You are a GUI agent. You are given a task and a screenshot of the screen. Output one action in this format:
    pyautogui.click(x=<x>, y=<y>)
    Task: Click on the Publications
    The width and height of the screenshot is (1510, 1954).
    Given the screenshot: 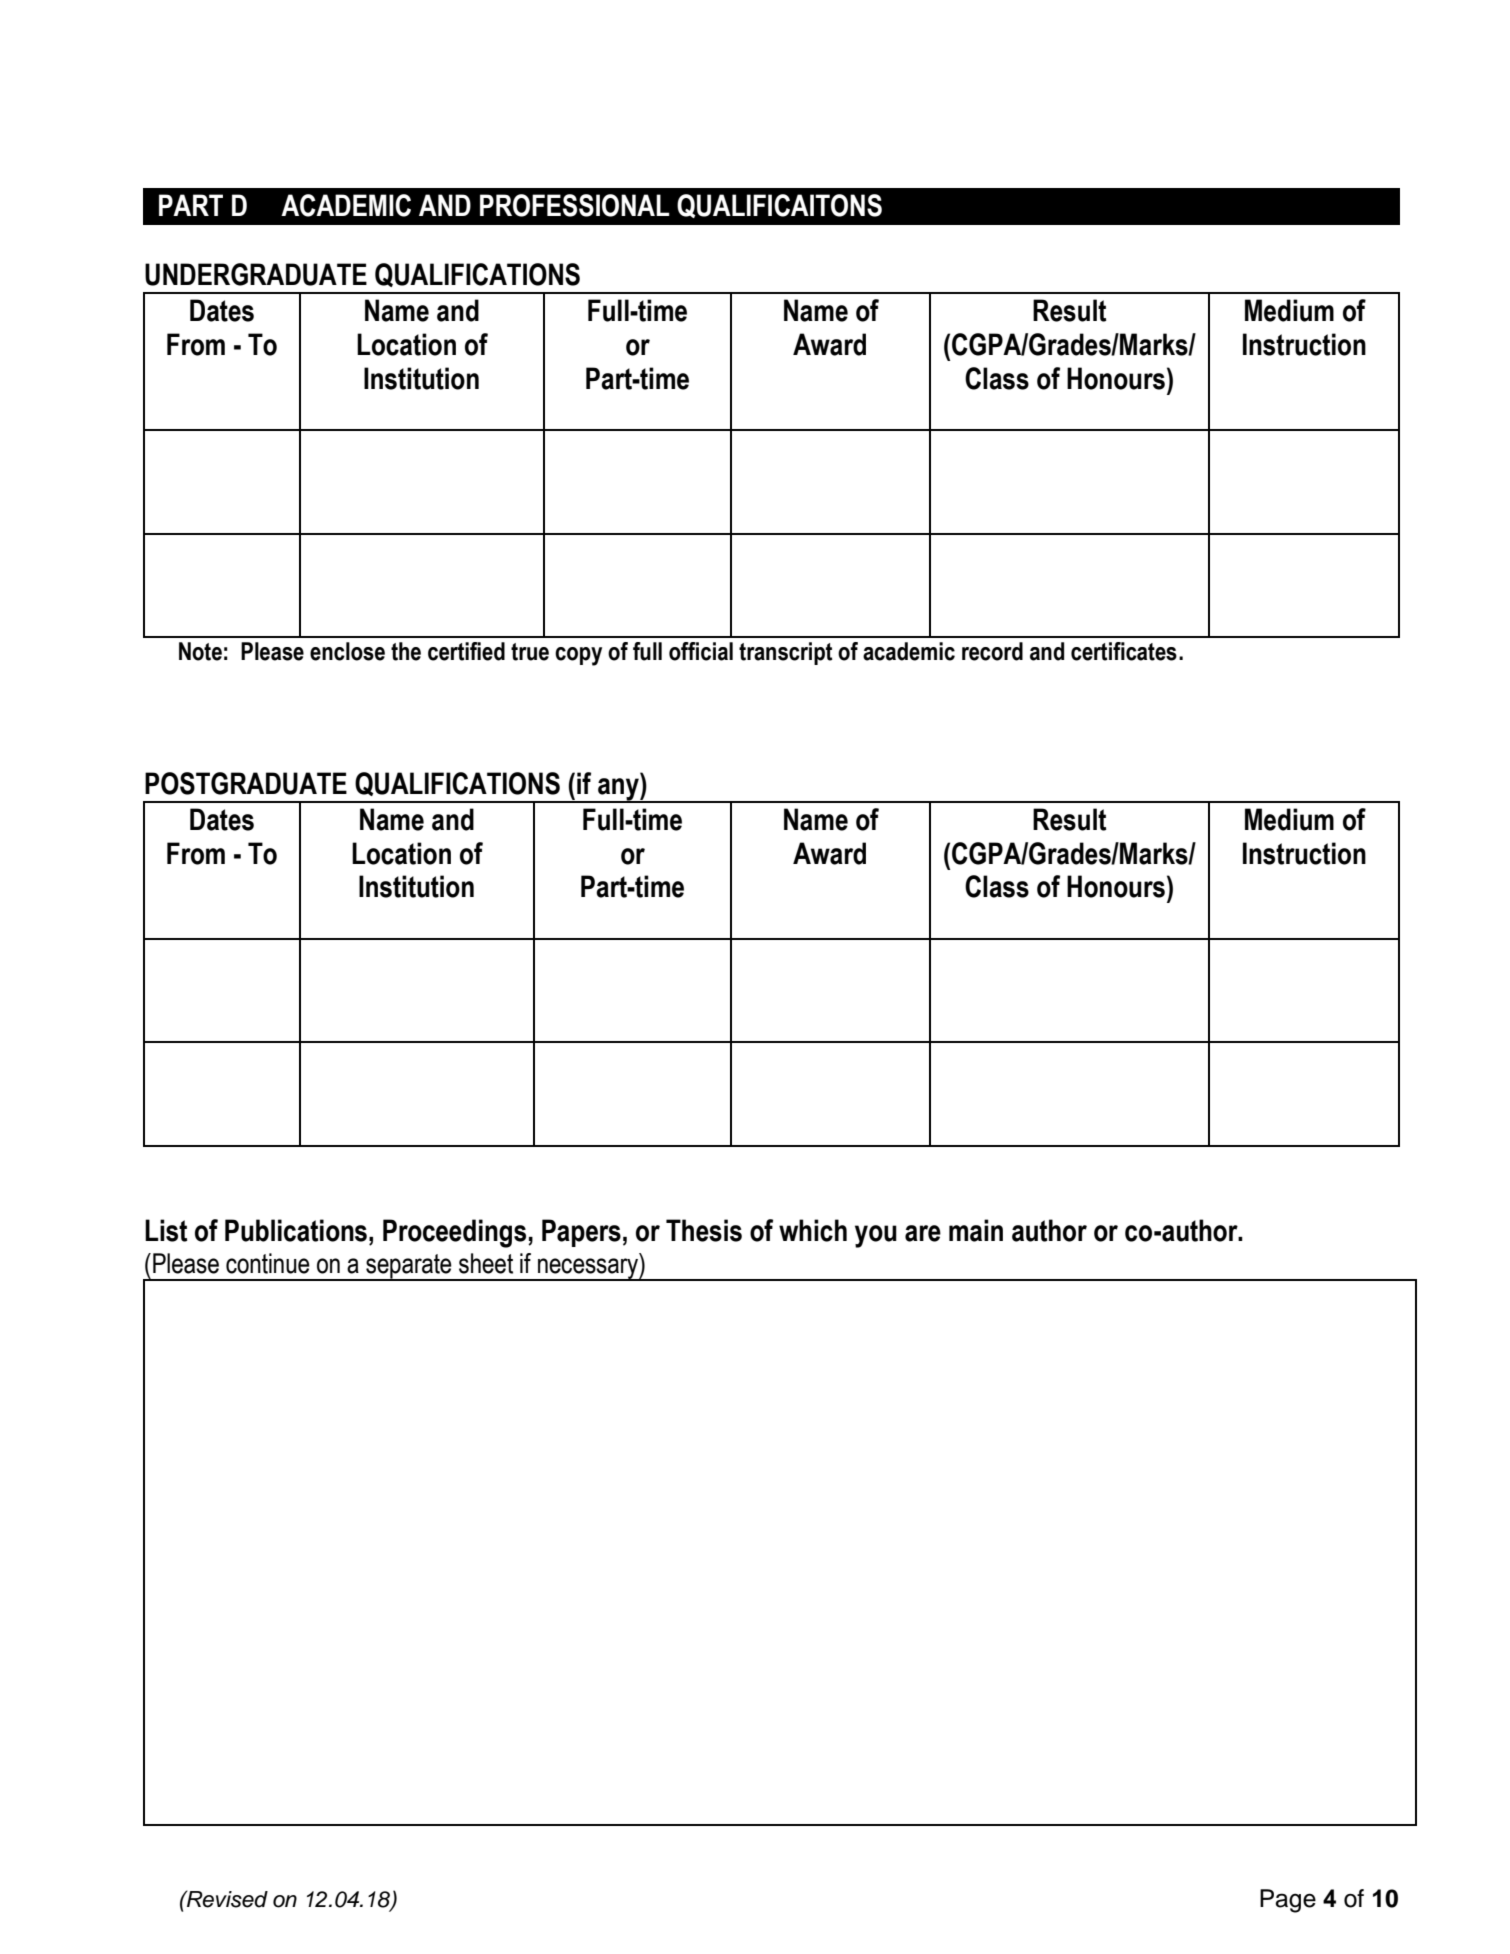 What is the action you would take?
    pyautogui.click(x=296, y=1230)
